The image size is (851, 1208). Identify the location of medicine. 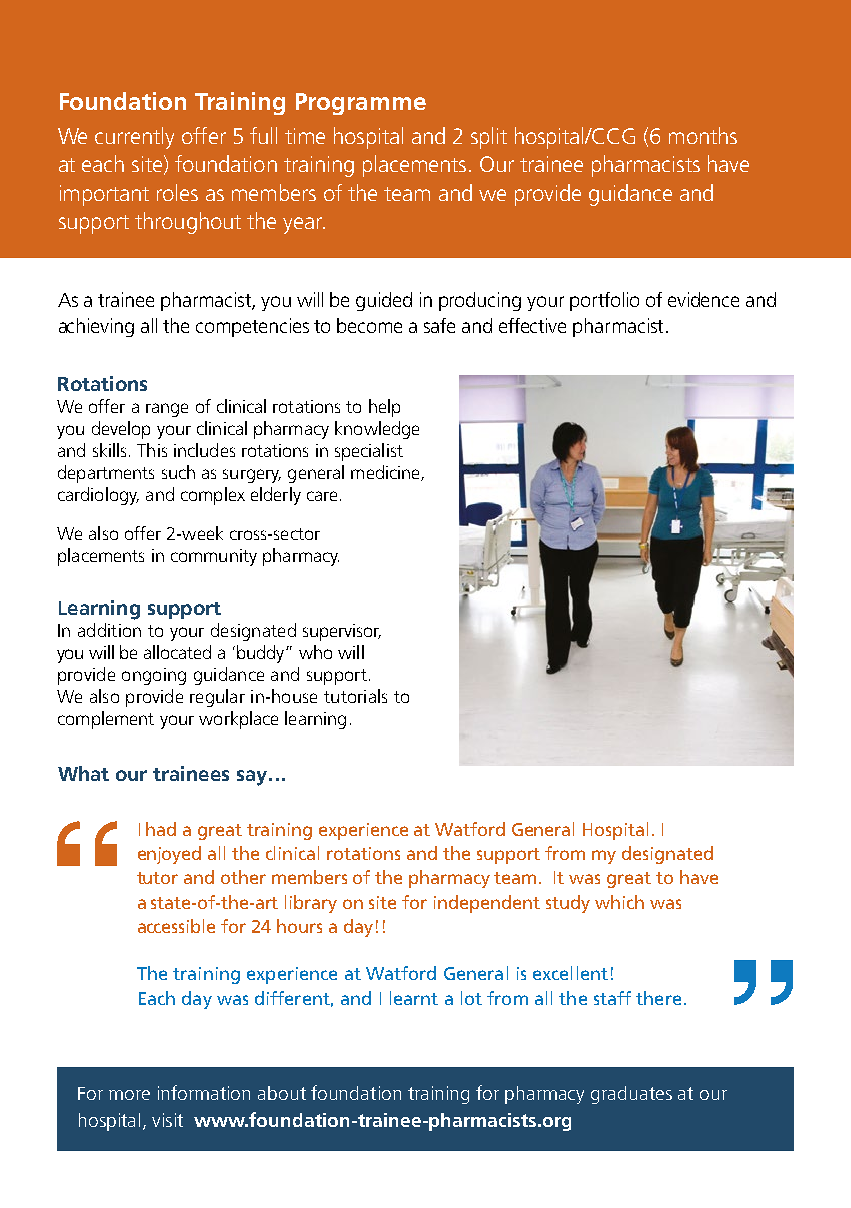
(386, 473).
